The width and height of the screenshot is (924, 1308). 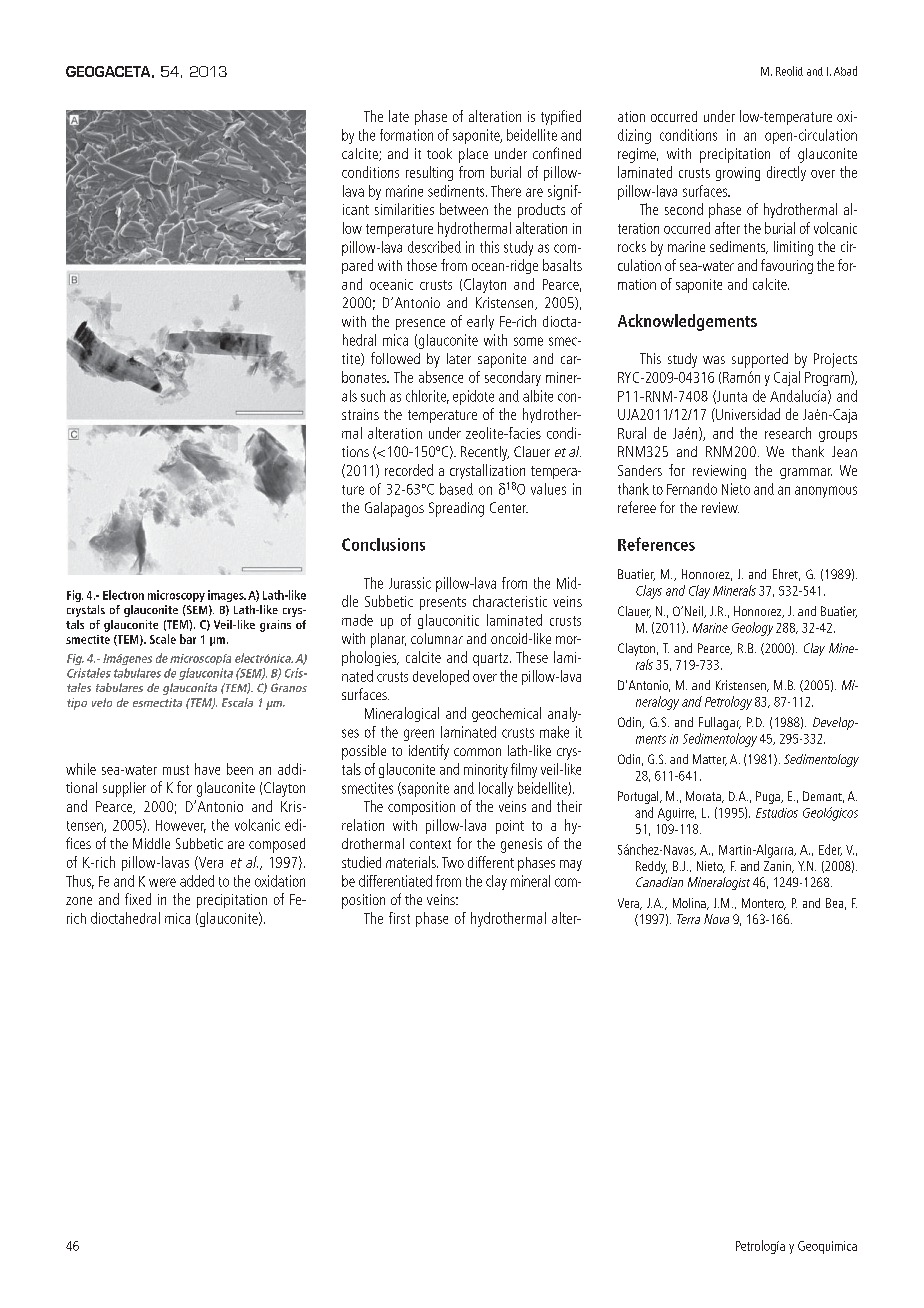 What do you see at coordinates (439, 153) in the screenshot?
I see `took` at bounding box center [439, 153].
